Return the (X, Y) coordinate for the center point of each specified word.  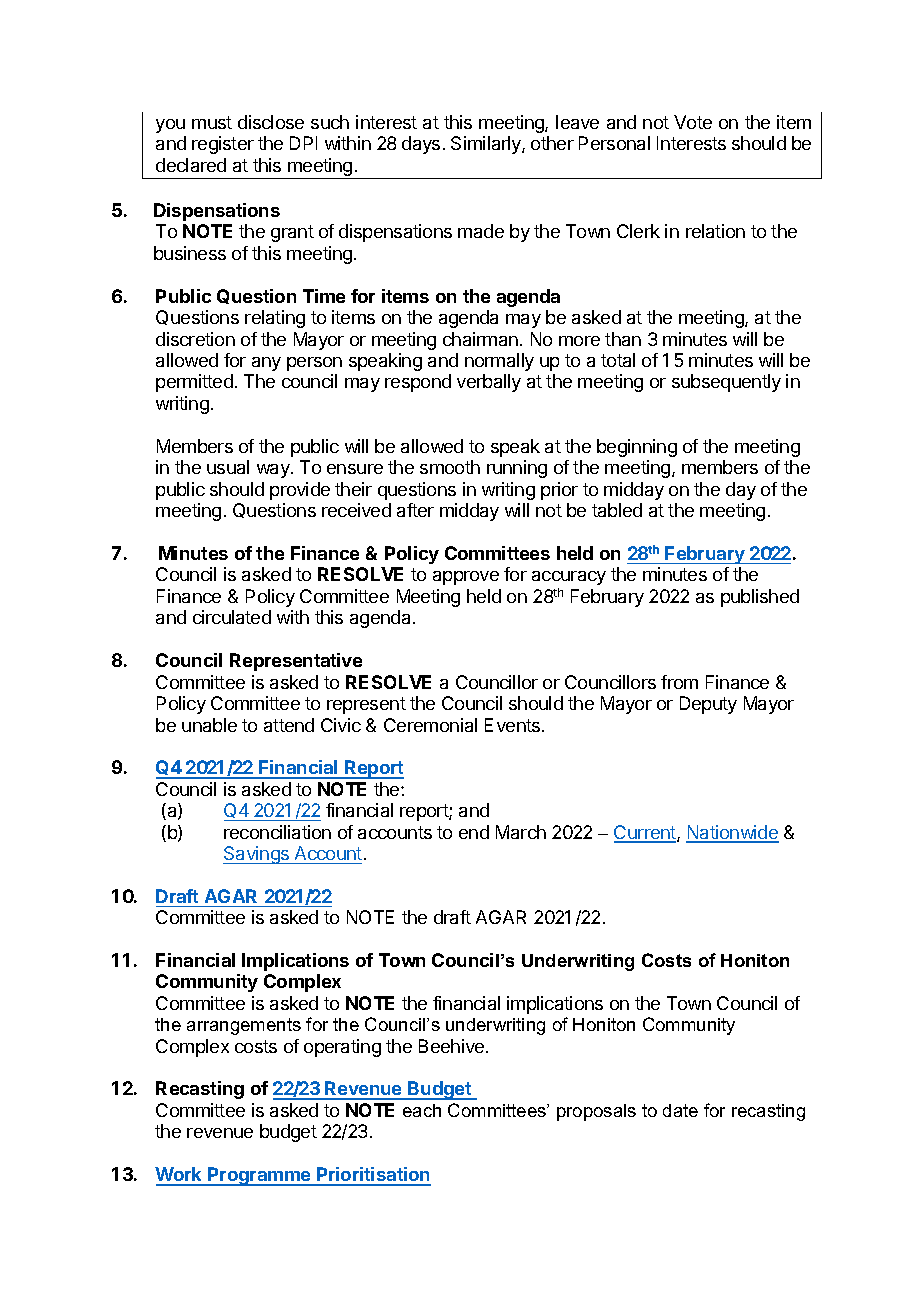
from (679, 682)
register (223, 145)
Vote (693, 122)
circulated (232, 617)
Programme (259, 1176)
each (422, 1110)
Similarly (487, 145)
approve (466, 578)
